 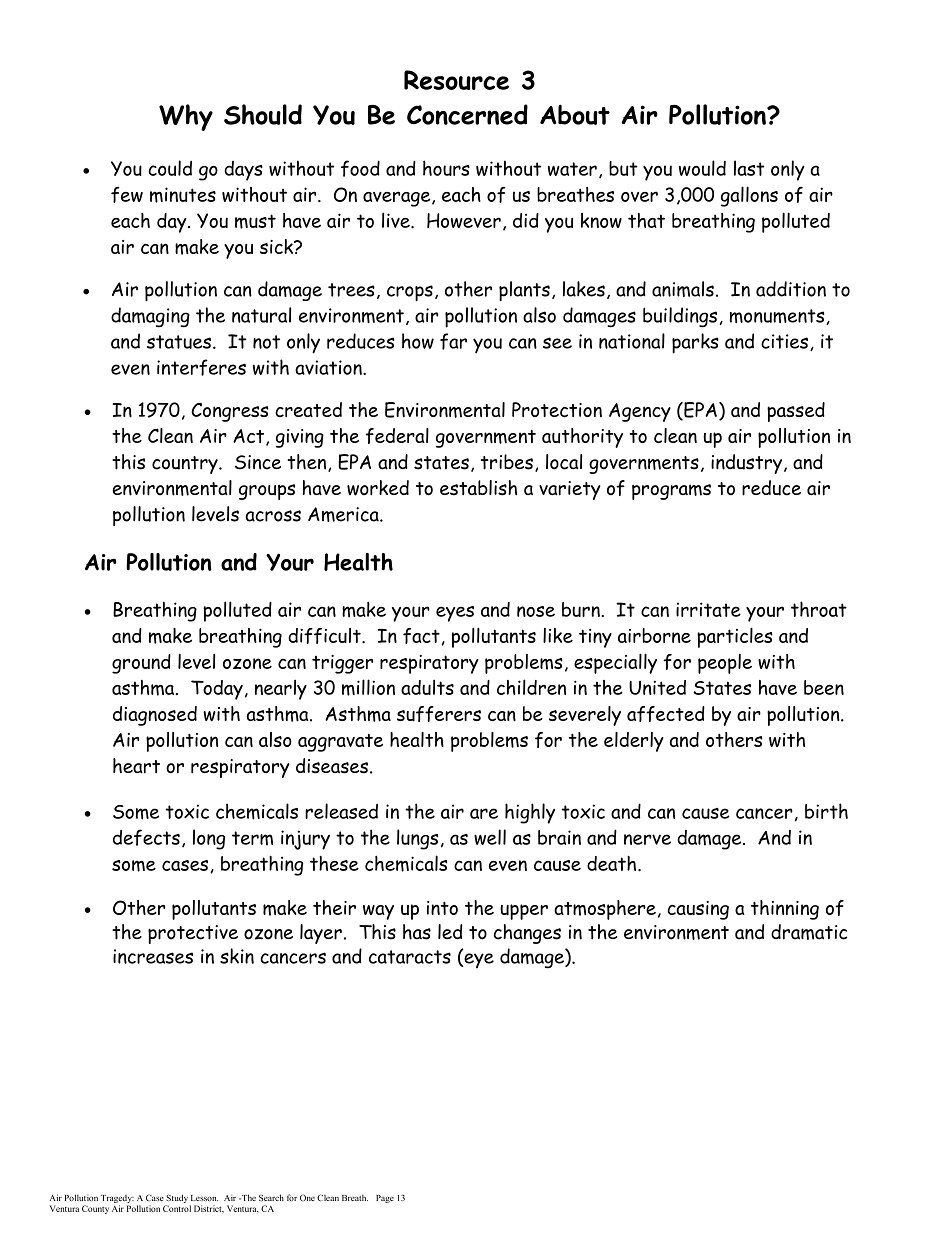 I want to click on Why, so click(x=186, y=117).
